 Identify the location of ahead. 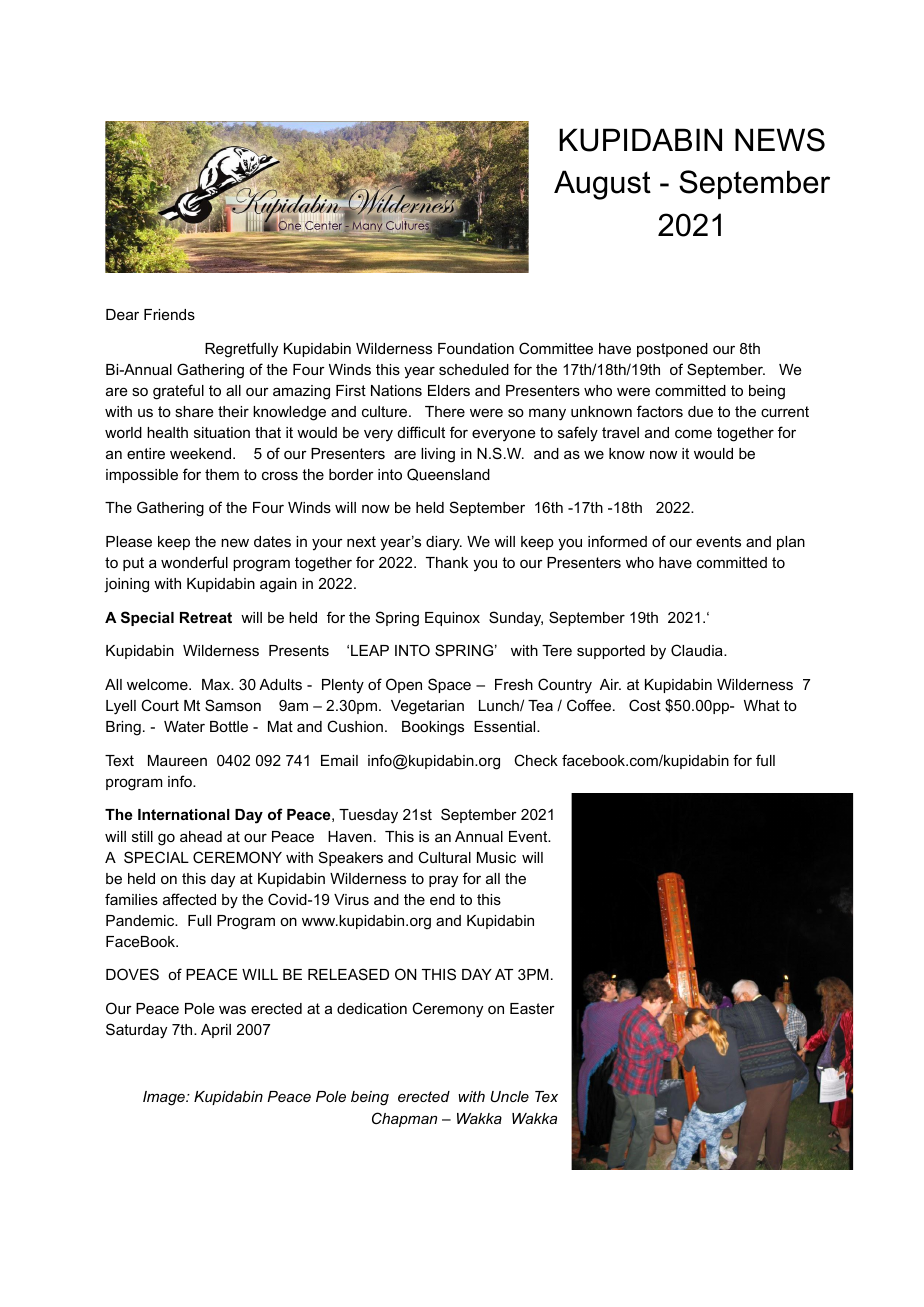
(201, 836).
